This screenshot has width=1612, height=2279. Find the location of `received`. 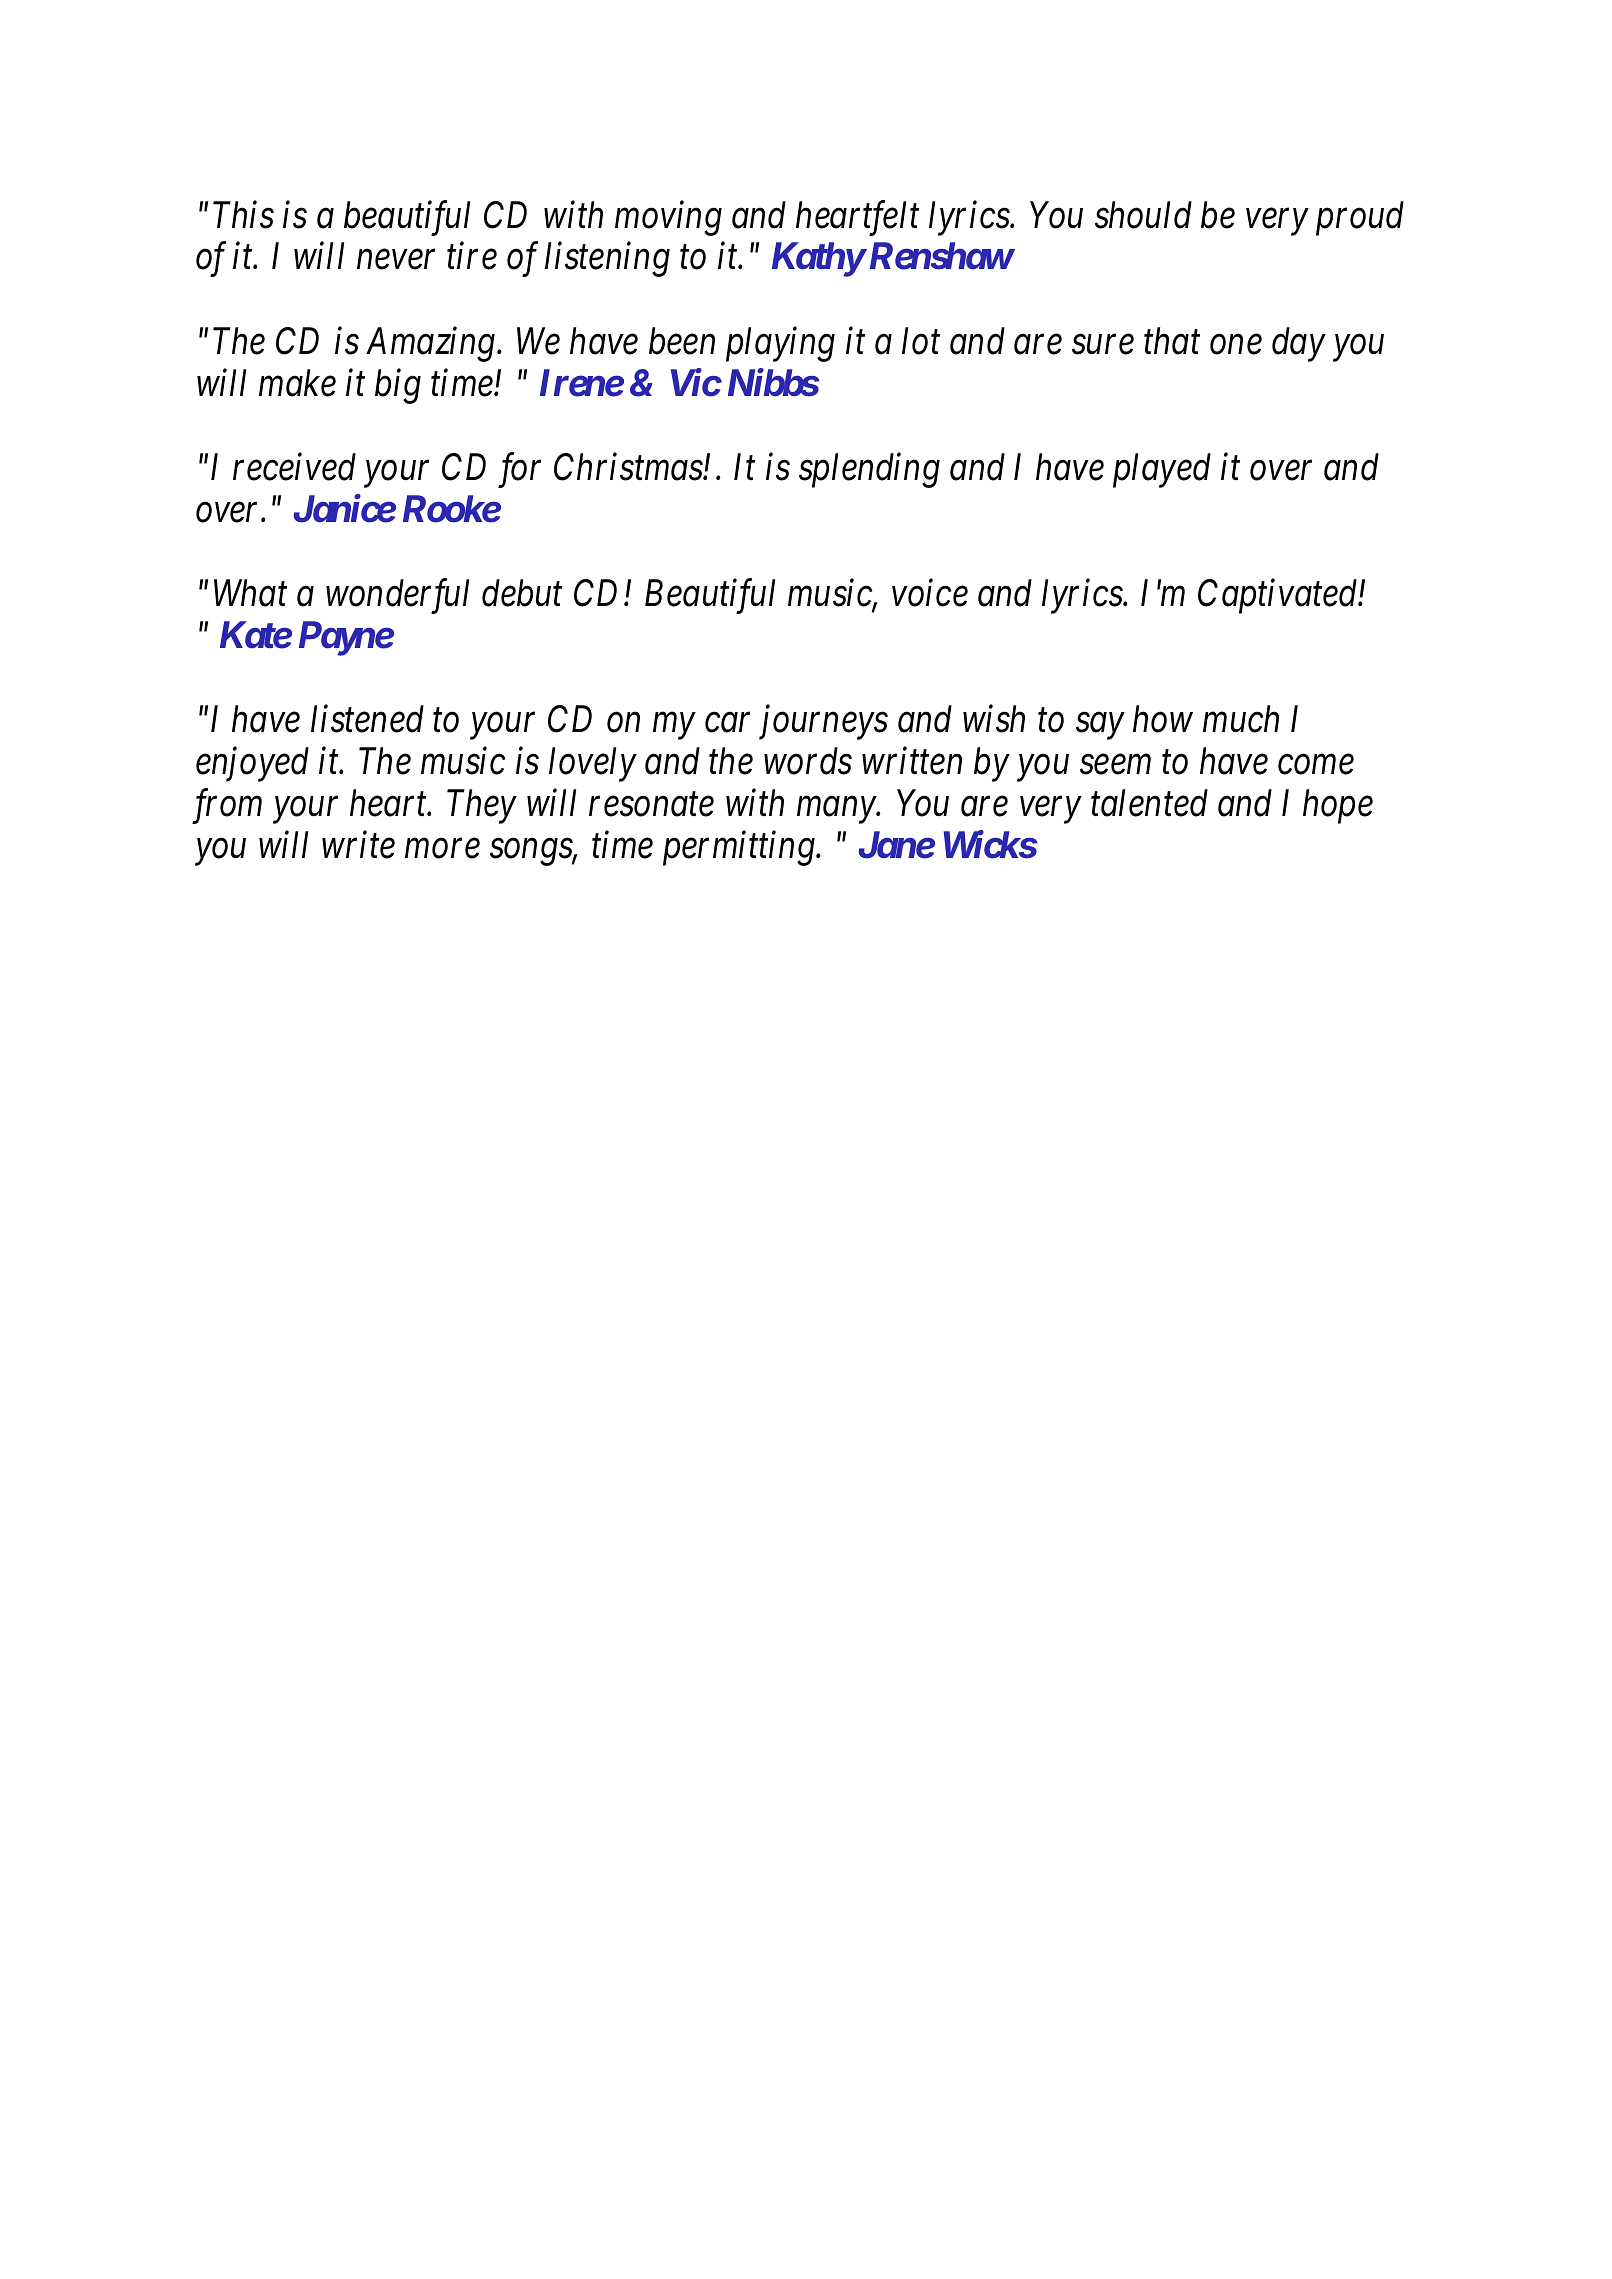

received is located at coordinates (294, 467).
